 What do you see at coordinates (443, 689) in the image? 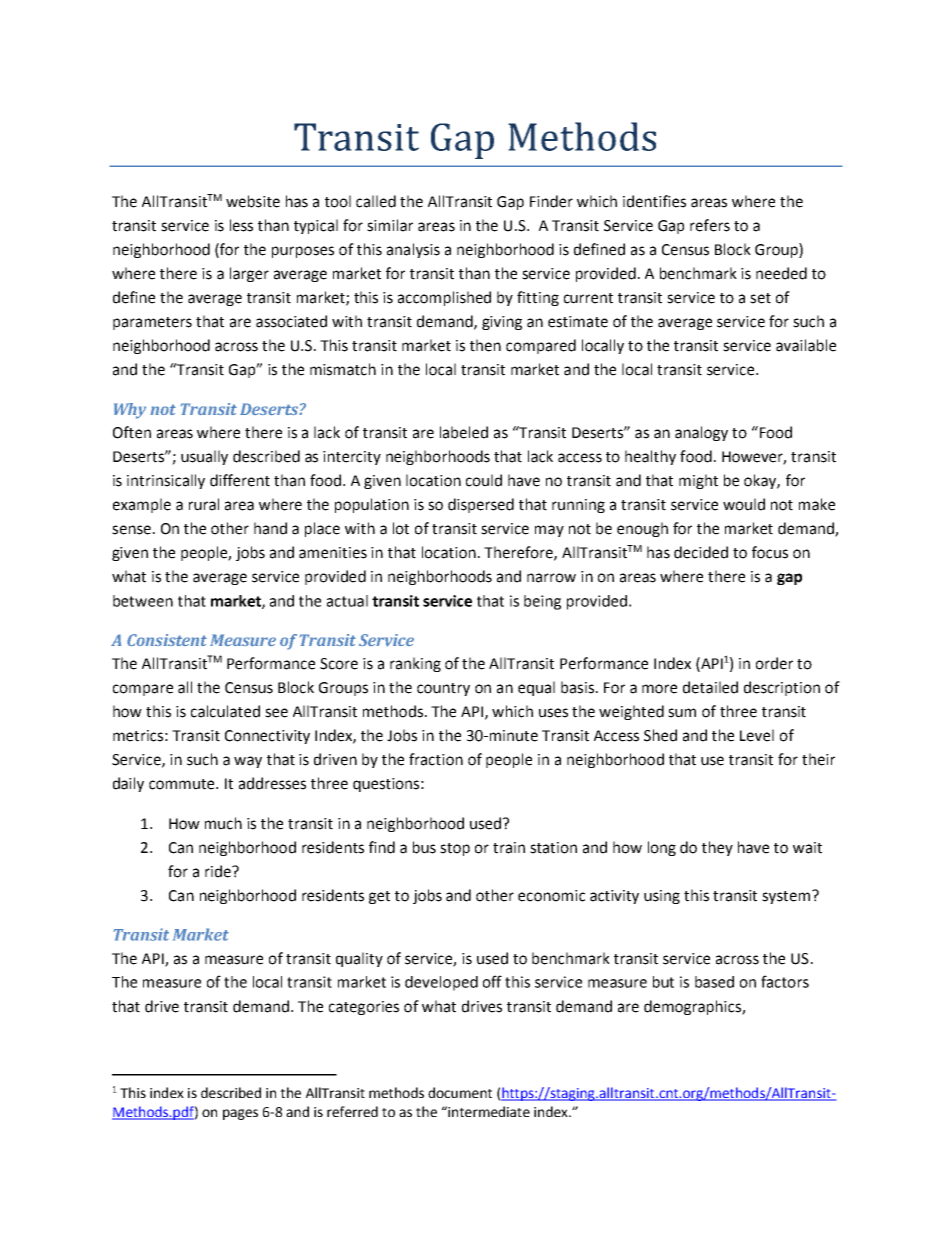
I see `country` at bounding box center [443, 689].
